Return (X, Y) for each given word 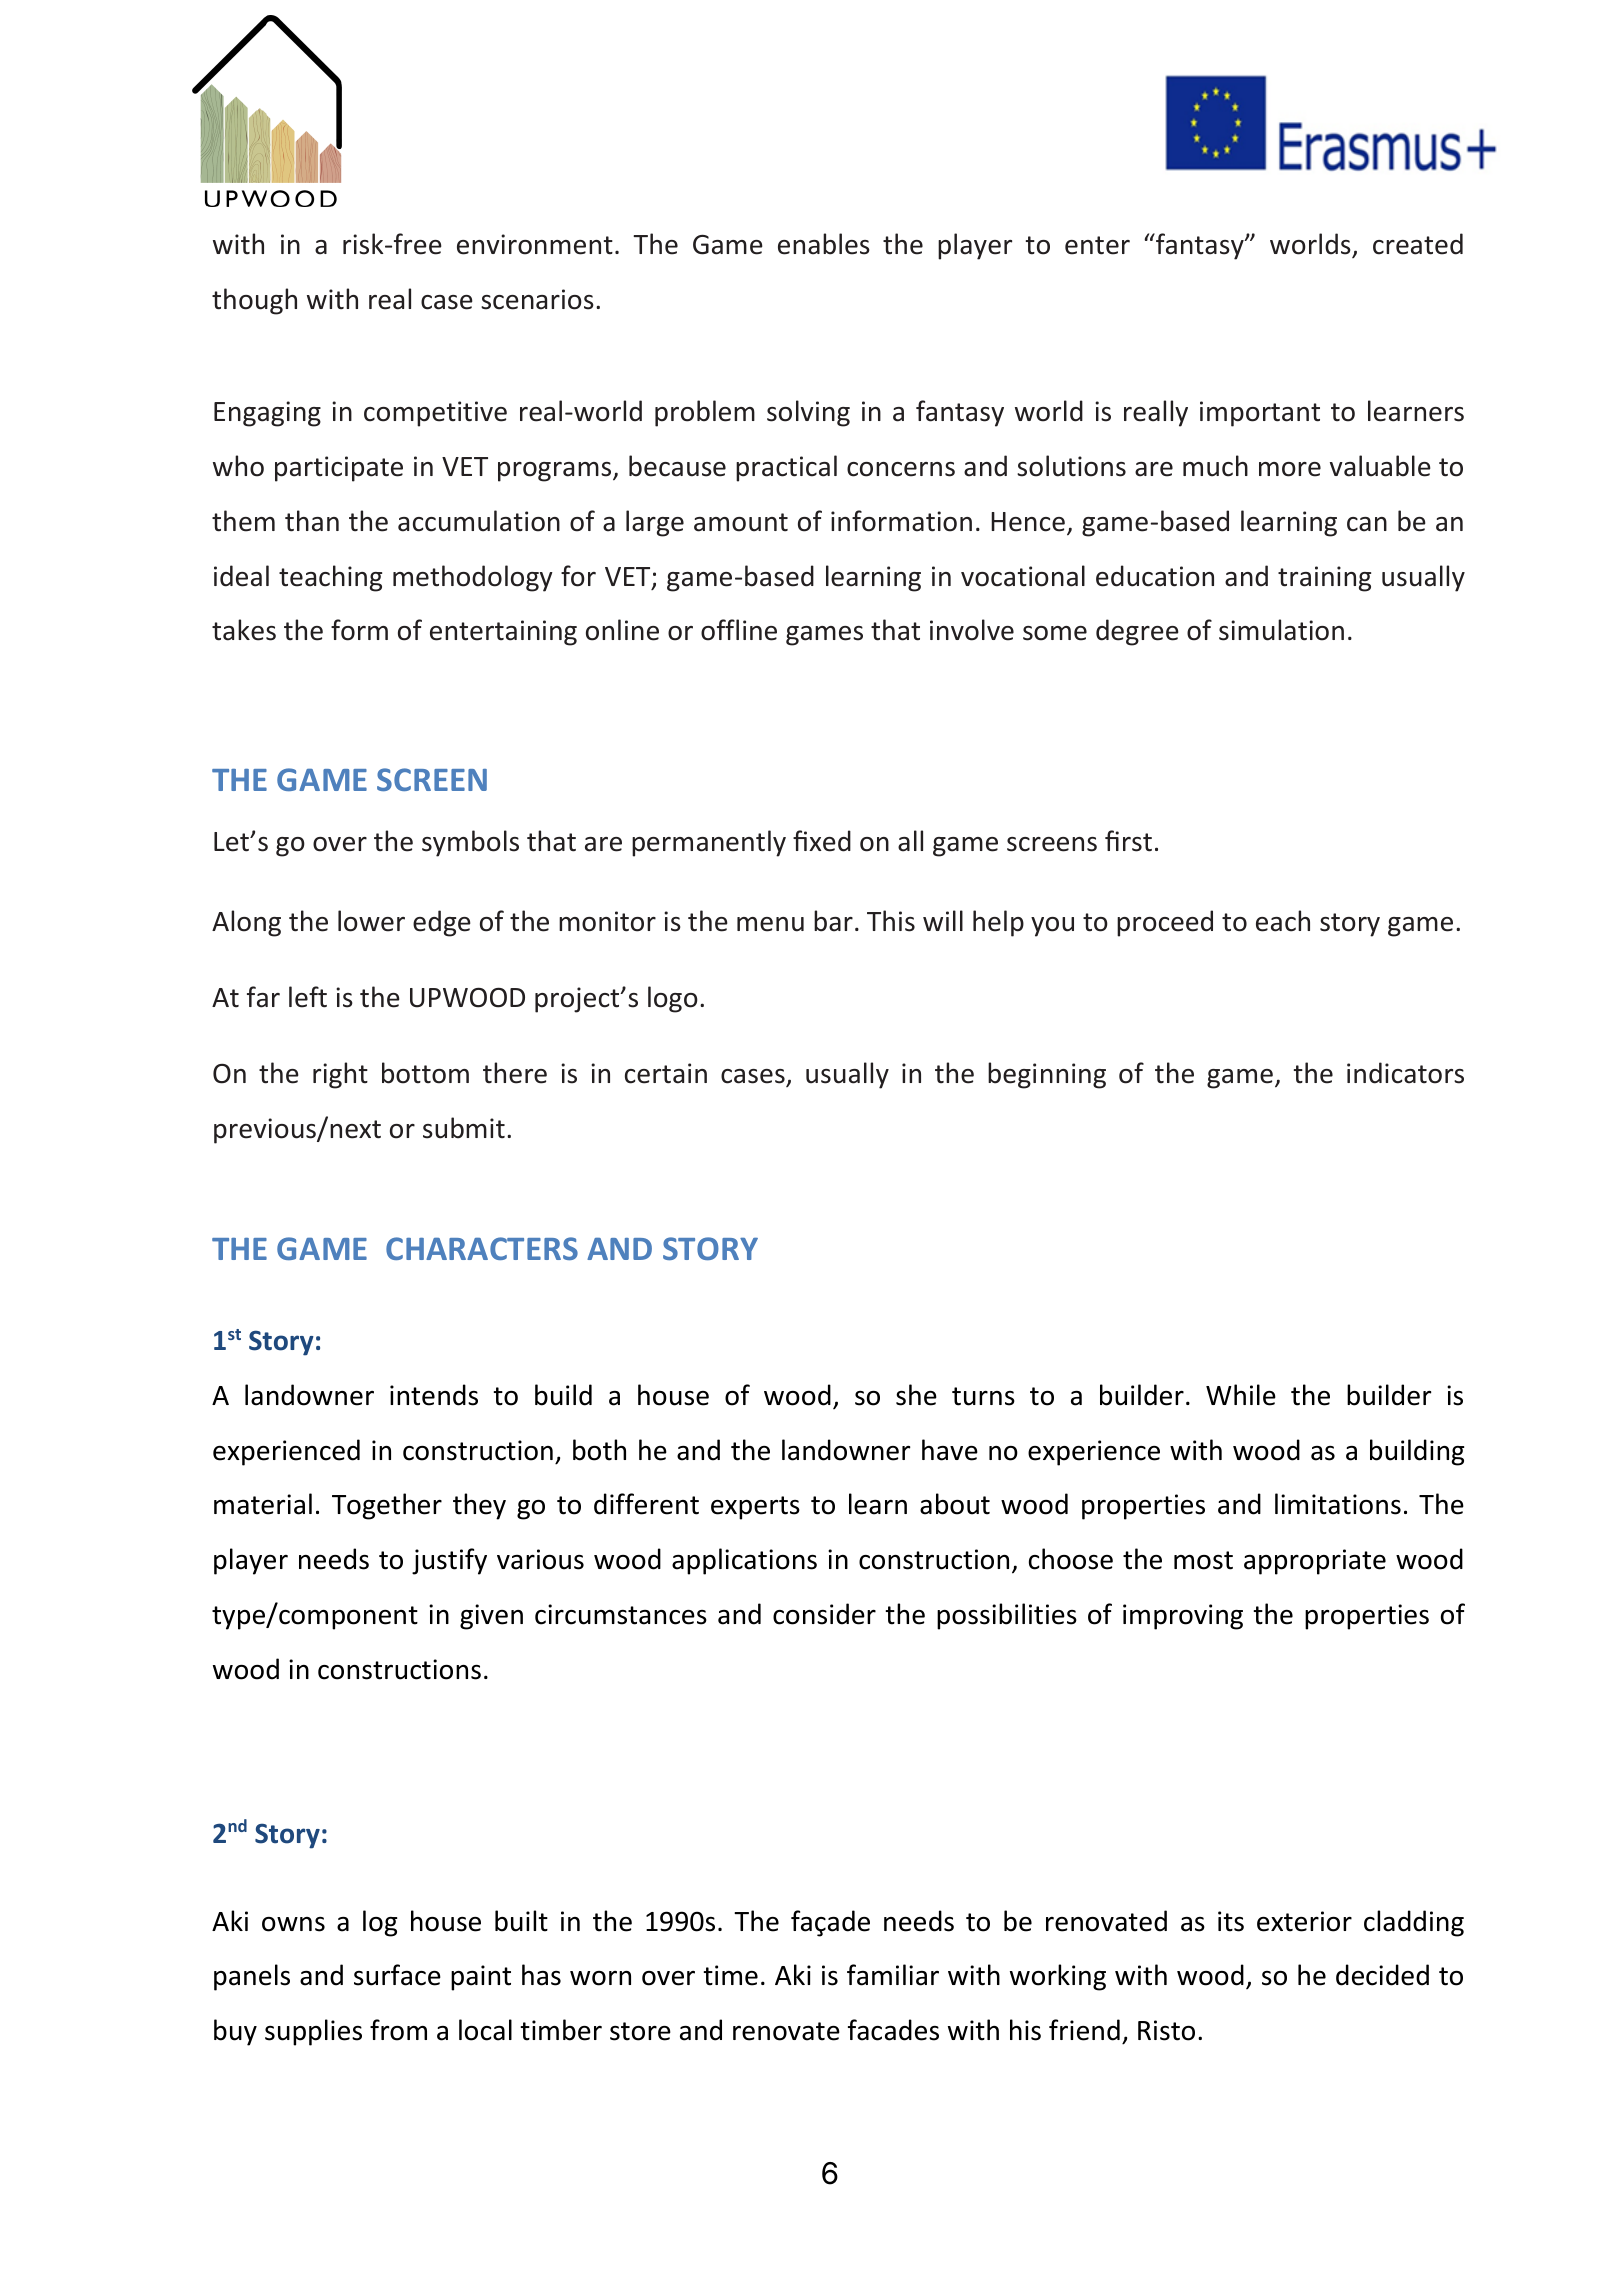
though (254, 301)
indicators (1405, 1073)
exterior (1304, 1921)
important (1260, 414)
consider (824, 1614)
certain (666, 1073)
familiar (893, 1975)
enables (824, 244)
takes (244, 630)
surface (397, 1975)
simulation (1281, 630)
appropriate (1315, 1562)
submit (464, 1128)
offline (739, 630)
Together (387, 1506)
